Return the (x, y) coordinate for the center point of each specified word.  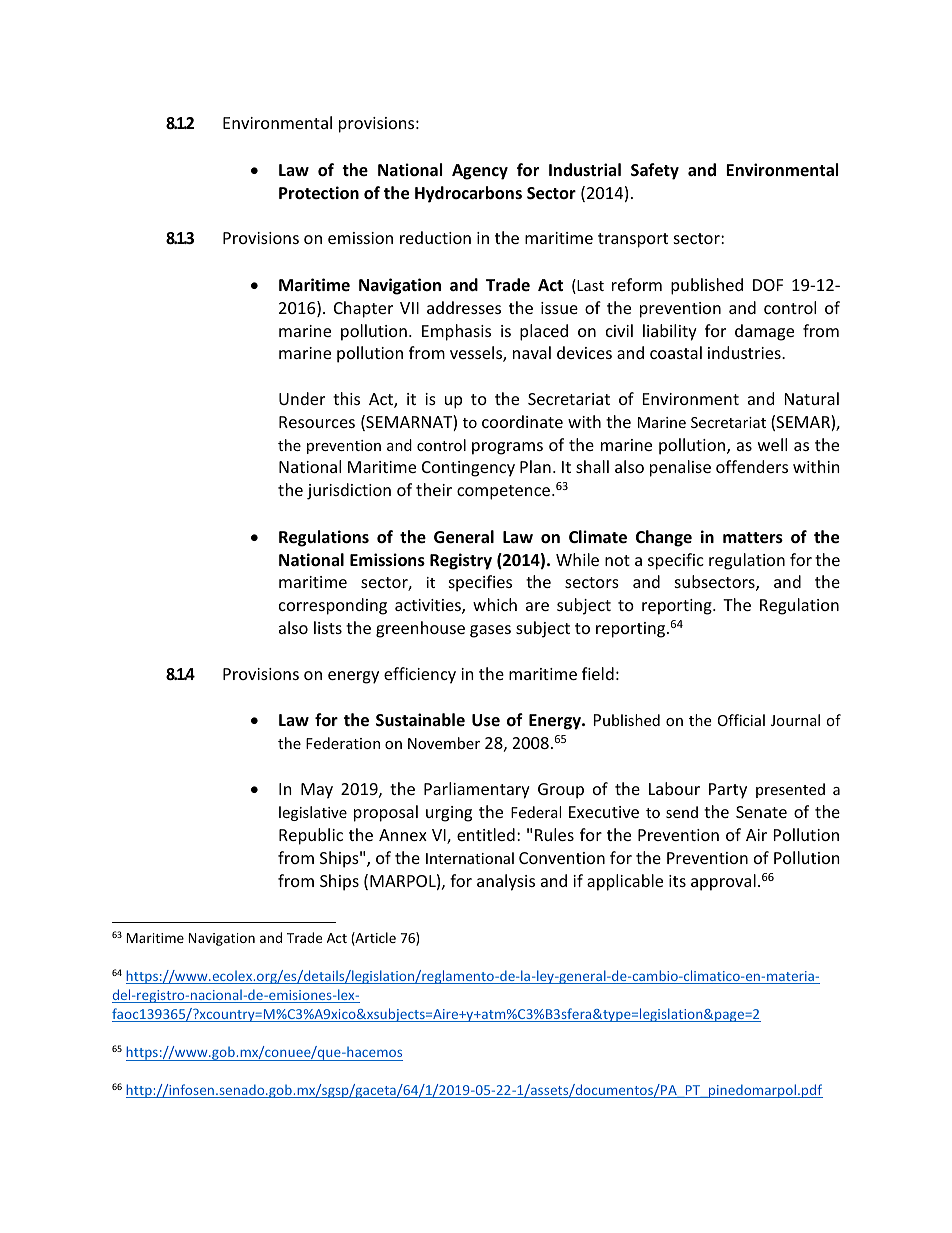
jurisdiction (349, 491)
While (577, 559)
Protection (319, 193)
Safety (655, 171)
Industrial (585, 169)
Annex (403, 835)
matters (753, 538)
